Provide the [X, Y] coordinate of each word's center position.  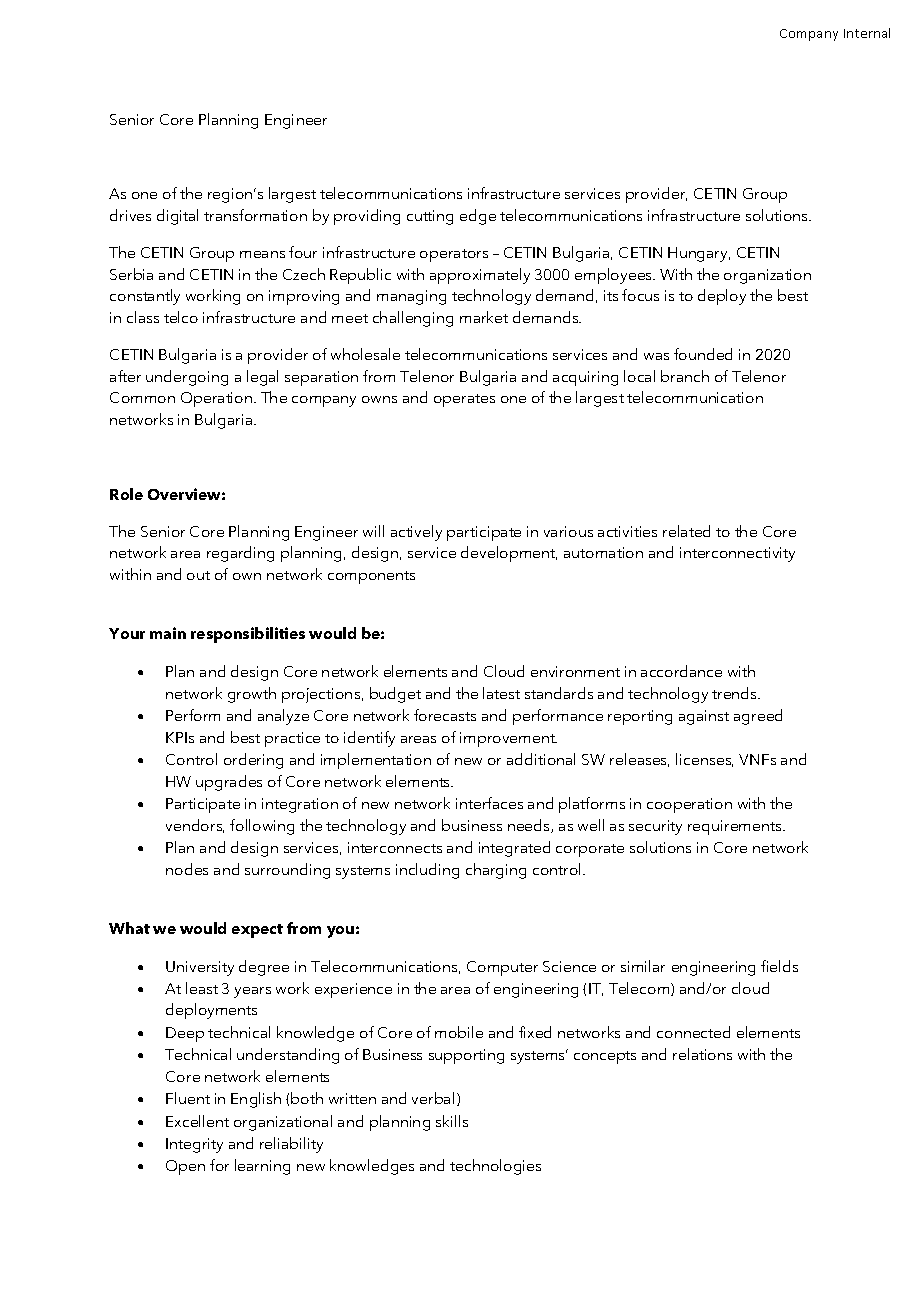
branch [685, 376]
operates [464, 400]
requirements [736, 827]
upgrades [229, 783]
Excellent [197, 1121]
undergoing [187, 378]
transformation [255, 215]
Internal [867, 33]
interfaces [489, 803]
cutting [430, 217]
